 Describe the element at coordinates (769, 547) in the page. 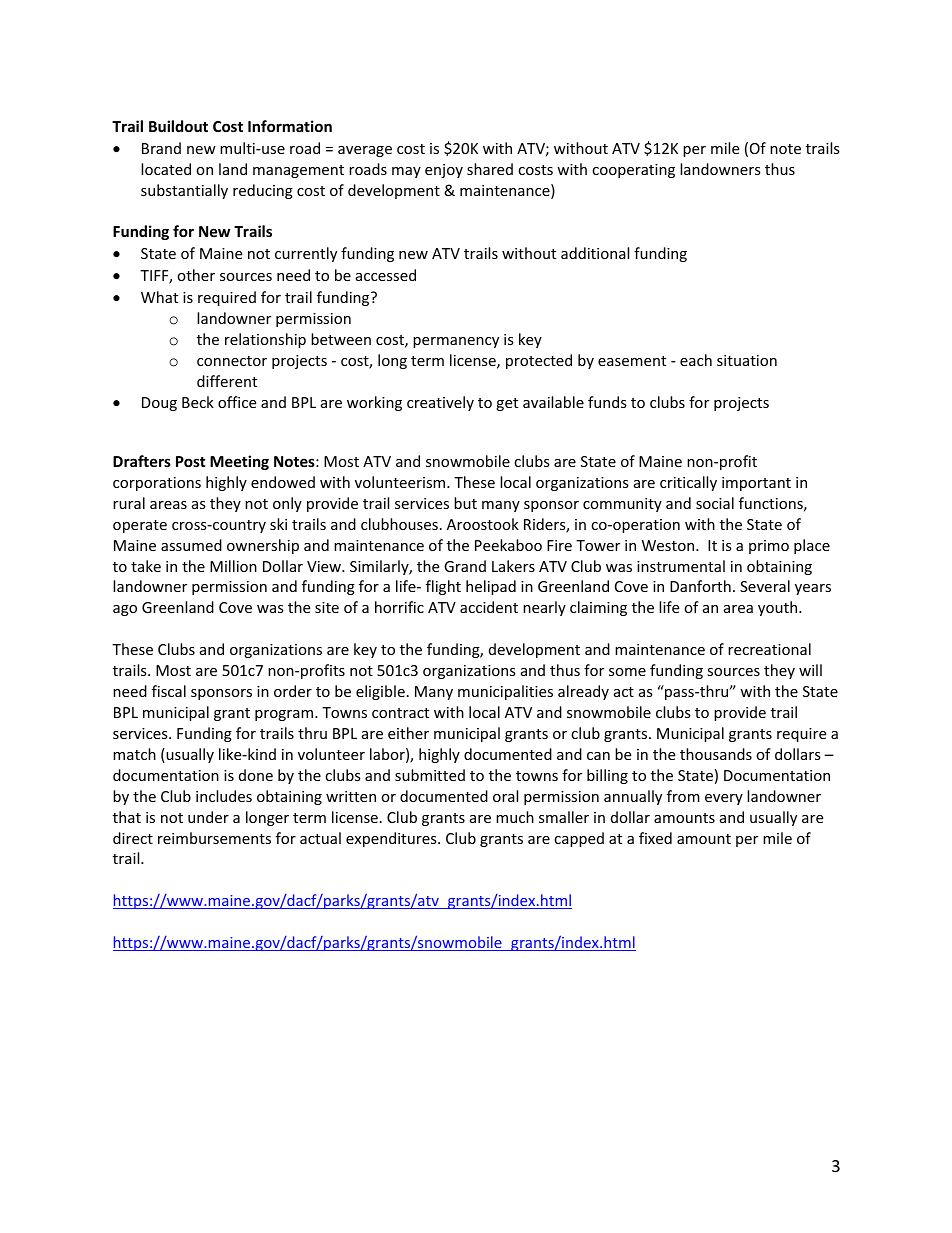

I see `primo` at that location.
